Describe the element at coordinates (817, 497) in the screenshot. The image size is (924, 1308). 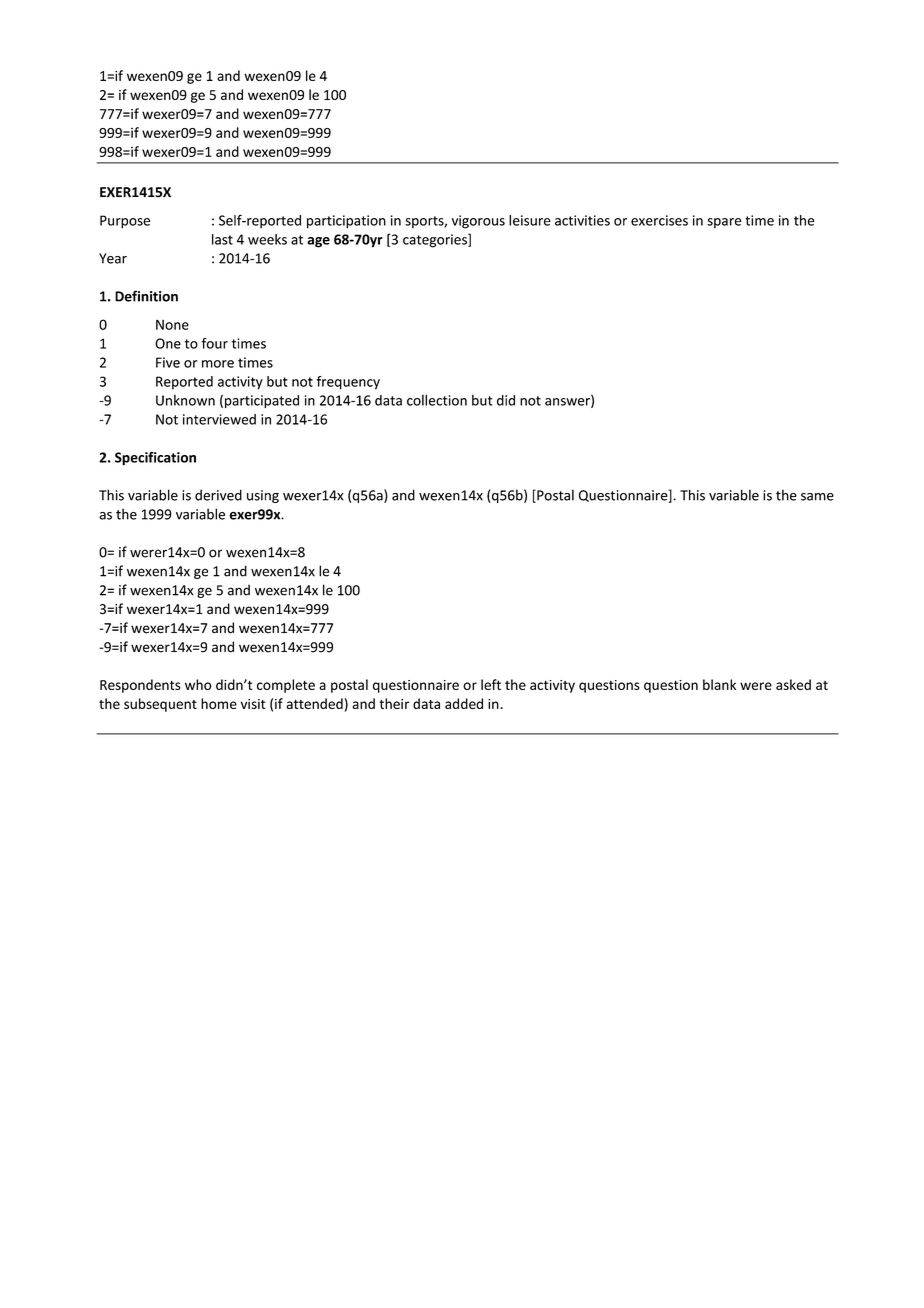
I see `same` at that location.
